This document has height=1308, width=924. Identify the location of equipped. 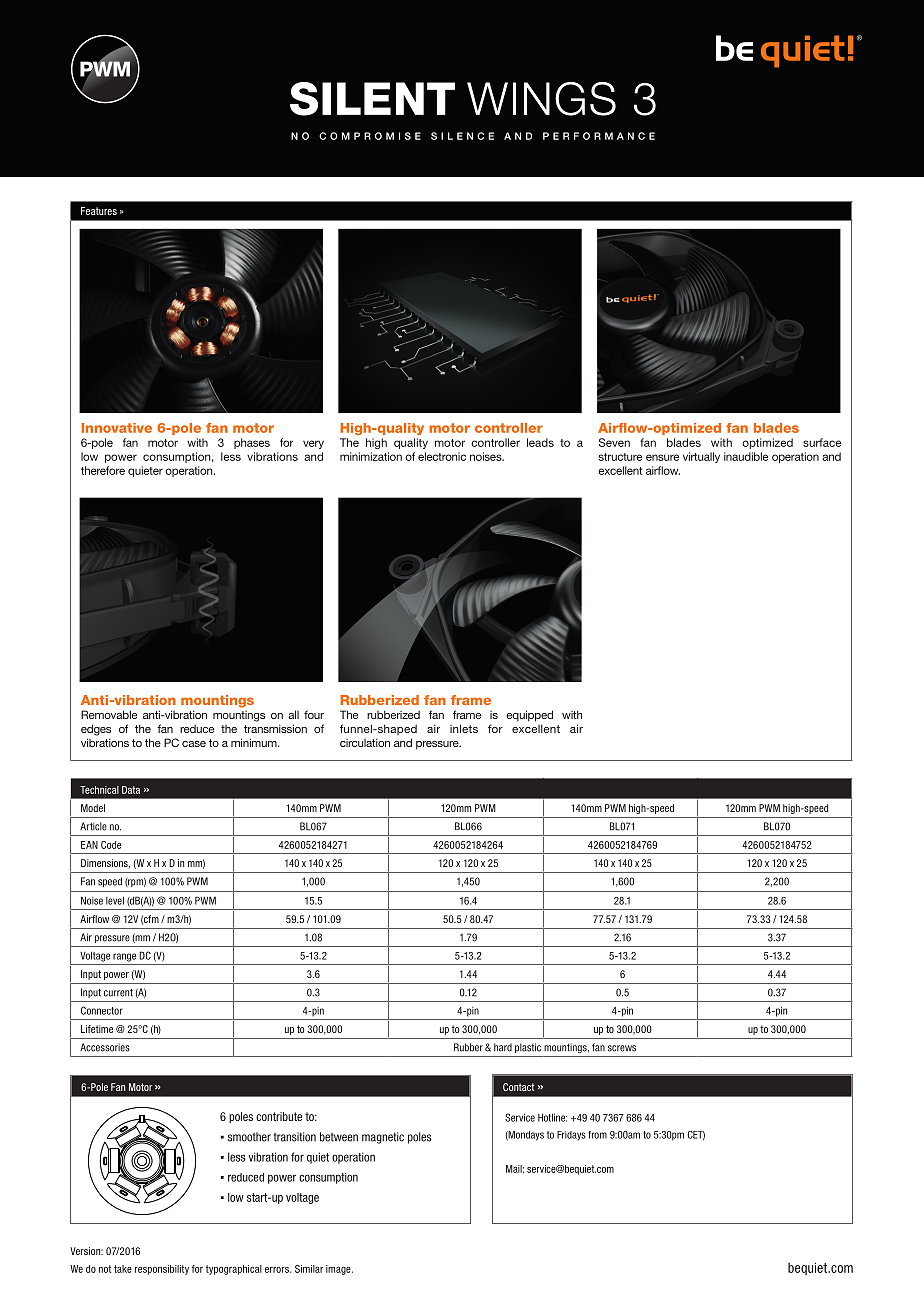
(529, 716).
